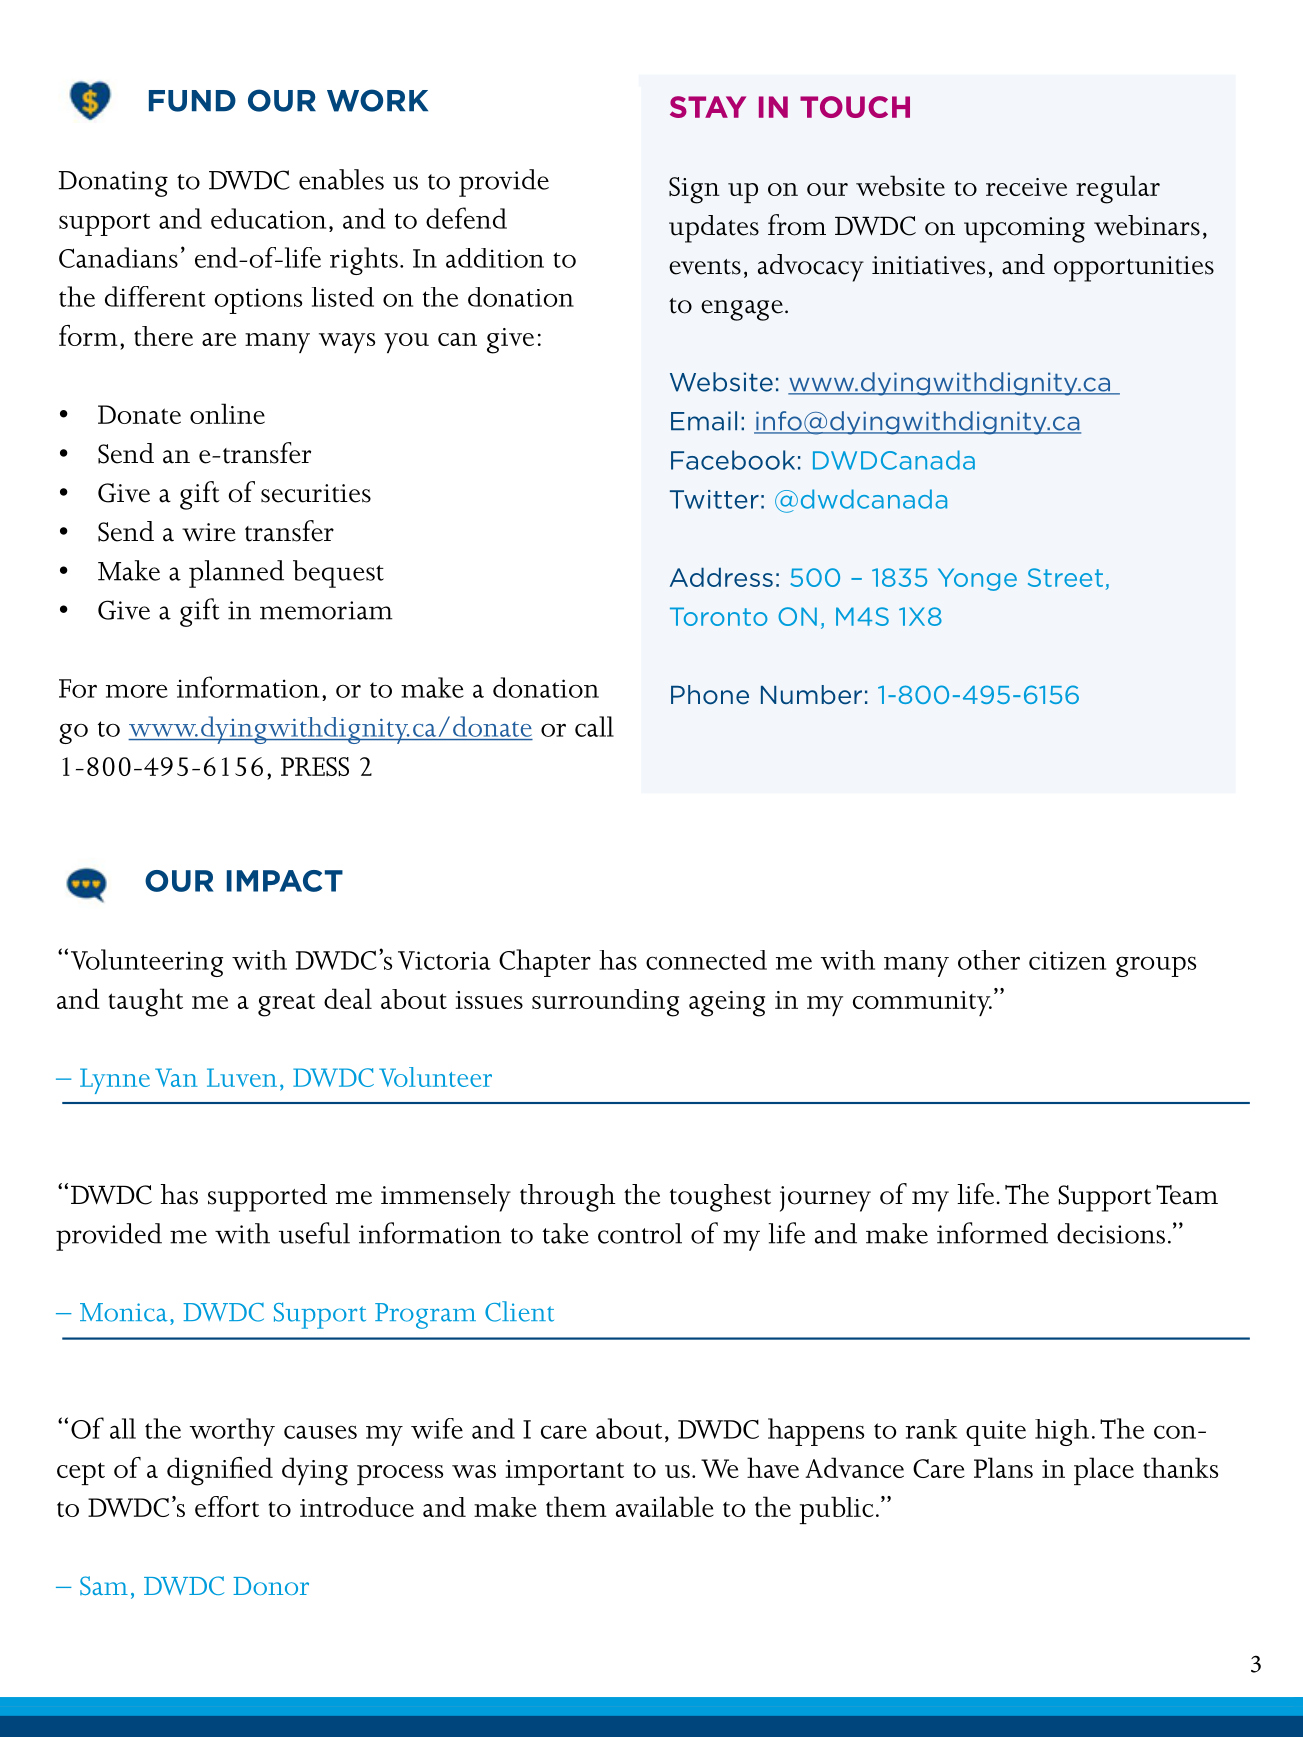 The width and height of the screenshot is (1303, 1737). I want to click on FUND, so click(192, 101).
